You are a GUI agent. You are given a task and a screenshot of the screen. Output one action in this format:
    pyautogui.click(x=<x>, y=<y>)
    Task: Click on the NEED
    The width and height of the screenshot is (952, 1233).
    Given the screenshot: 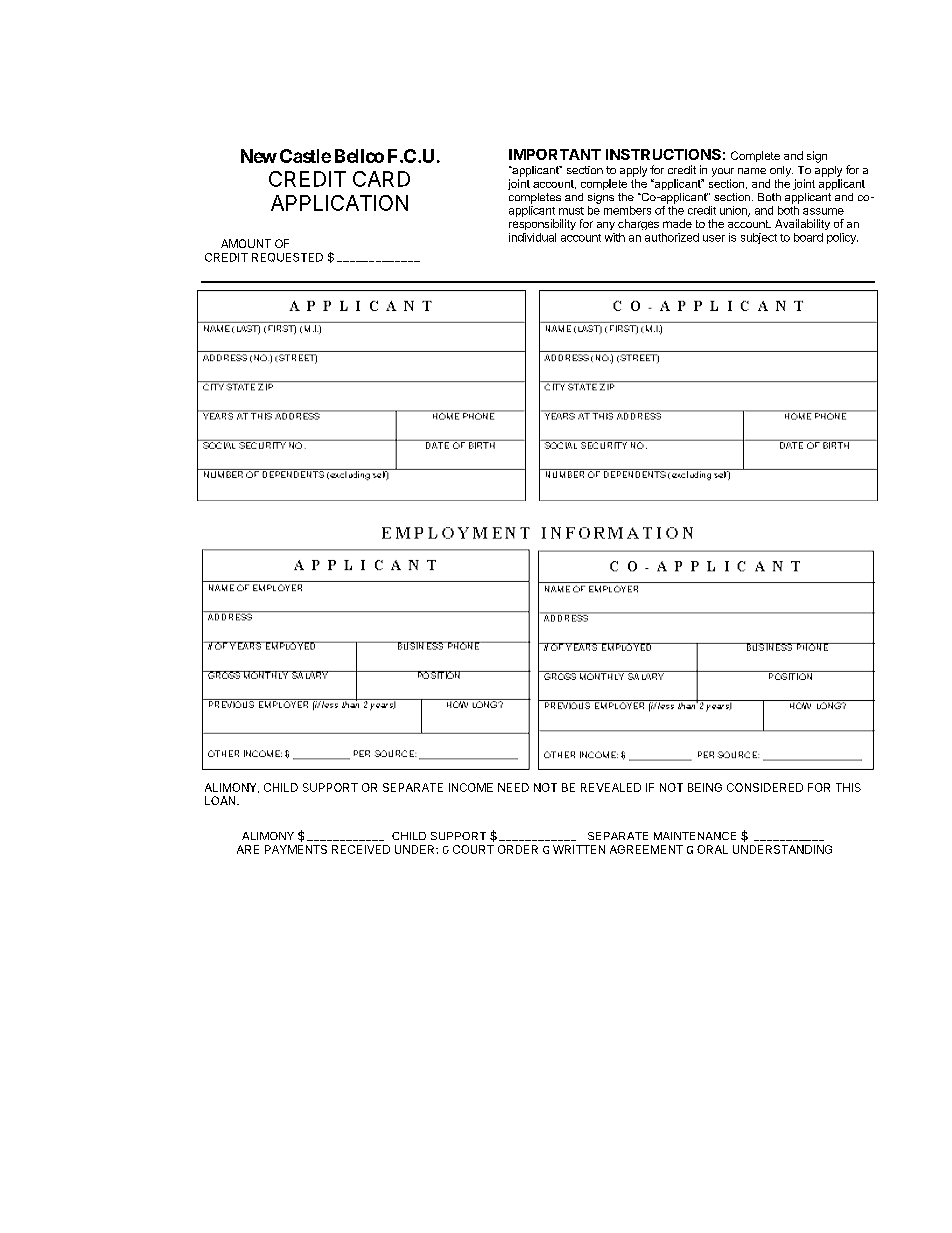 What is the action you would take?
    pyautogui.click(x=513, y=787)
